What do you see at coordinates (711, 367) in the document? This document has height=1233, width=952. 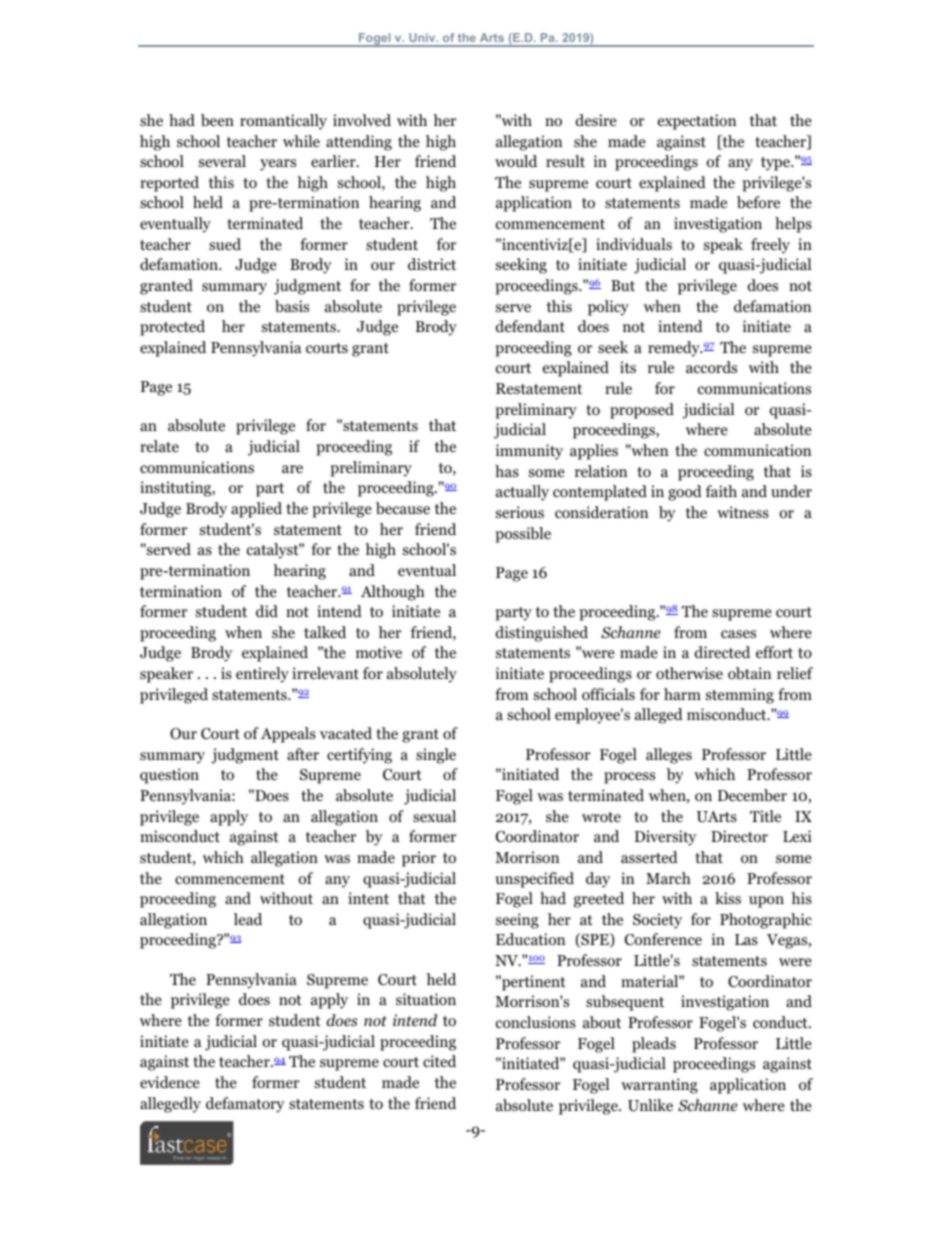 I see `accords` at bounding box center [711, 367].
